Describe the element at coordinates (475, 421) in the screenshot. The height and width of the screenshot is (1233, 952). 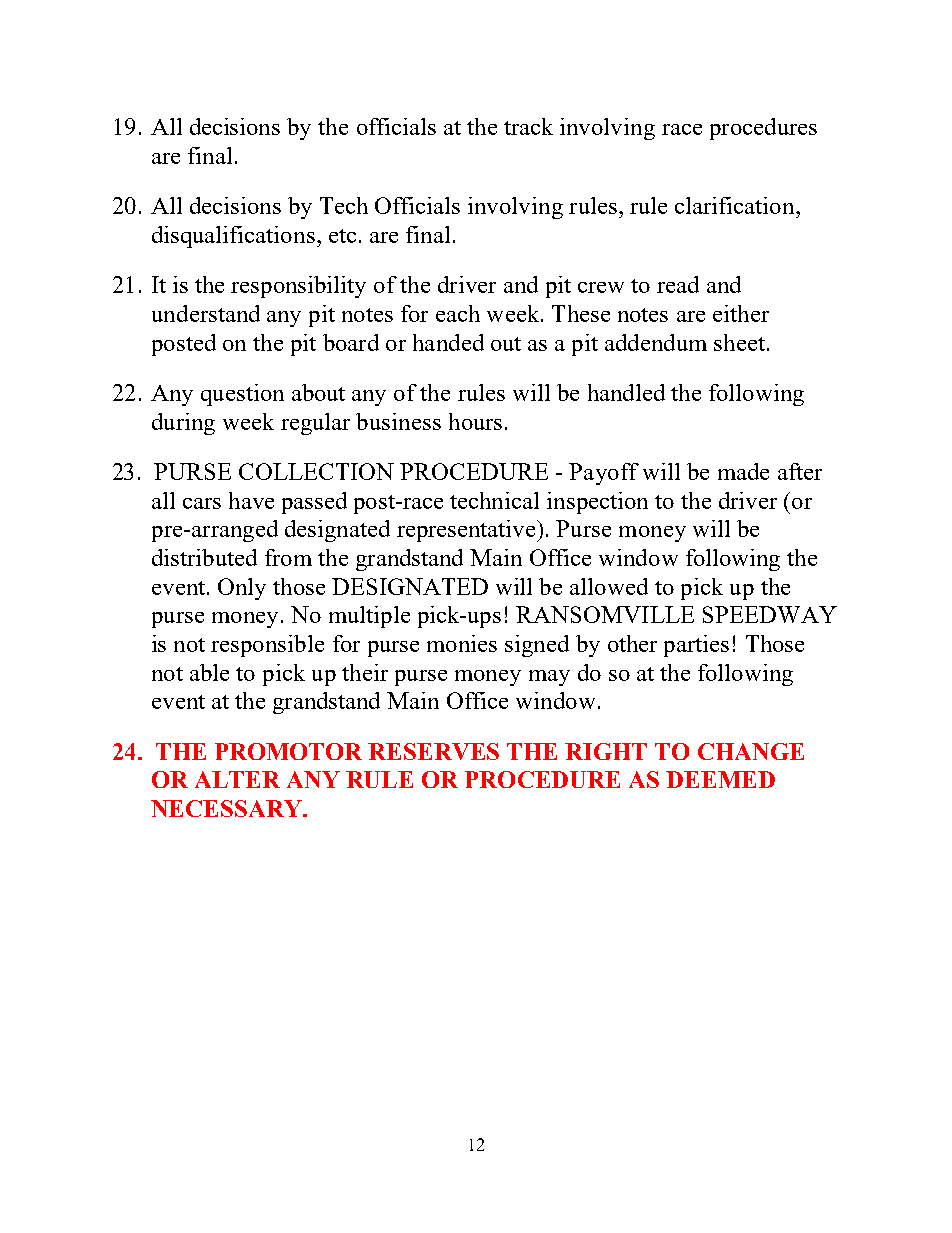
I see `hours` at that location.
